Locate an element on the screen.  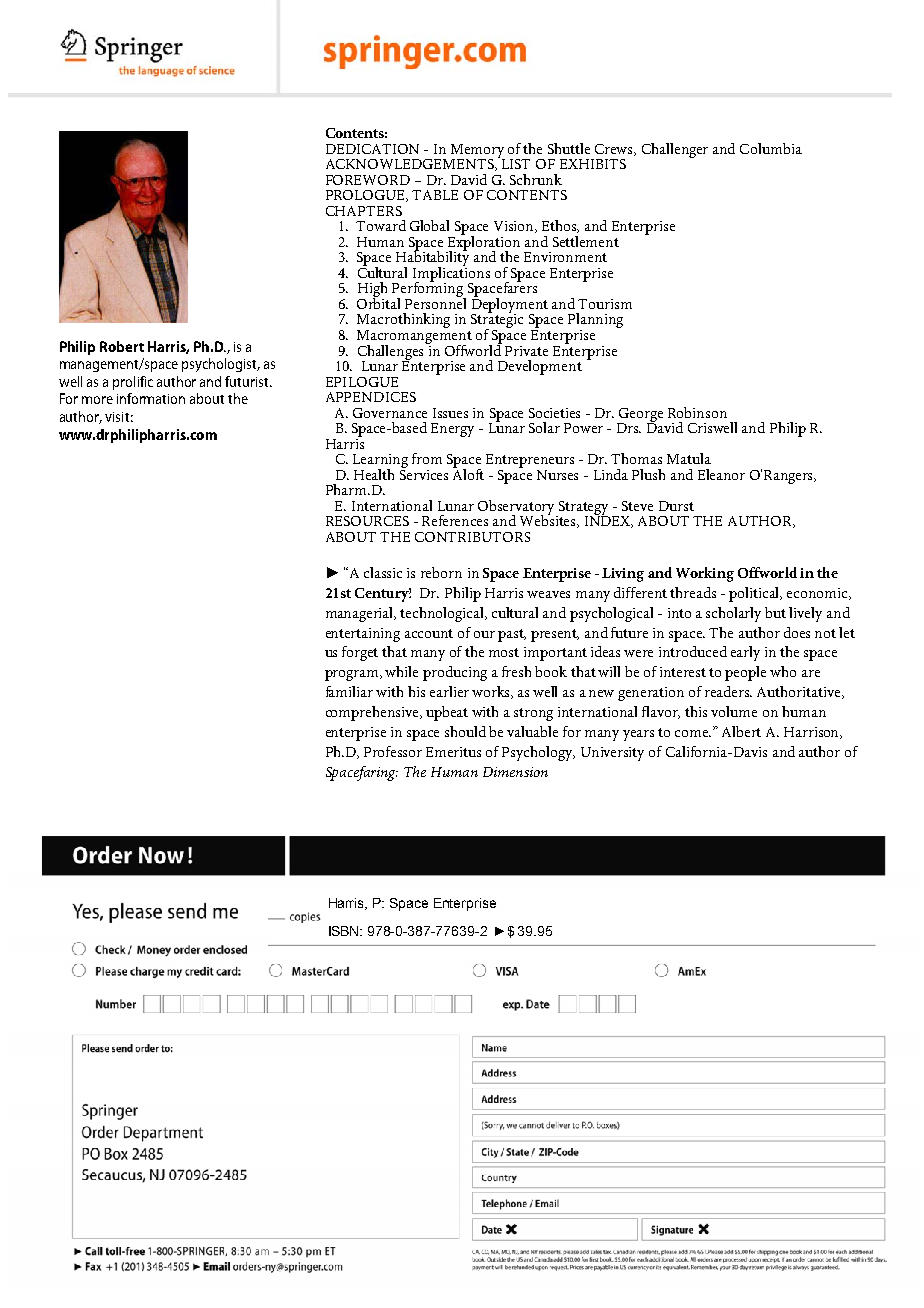
Dimension is located at coordinates (515, 772).
